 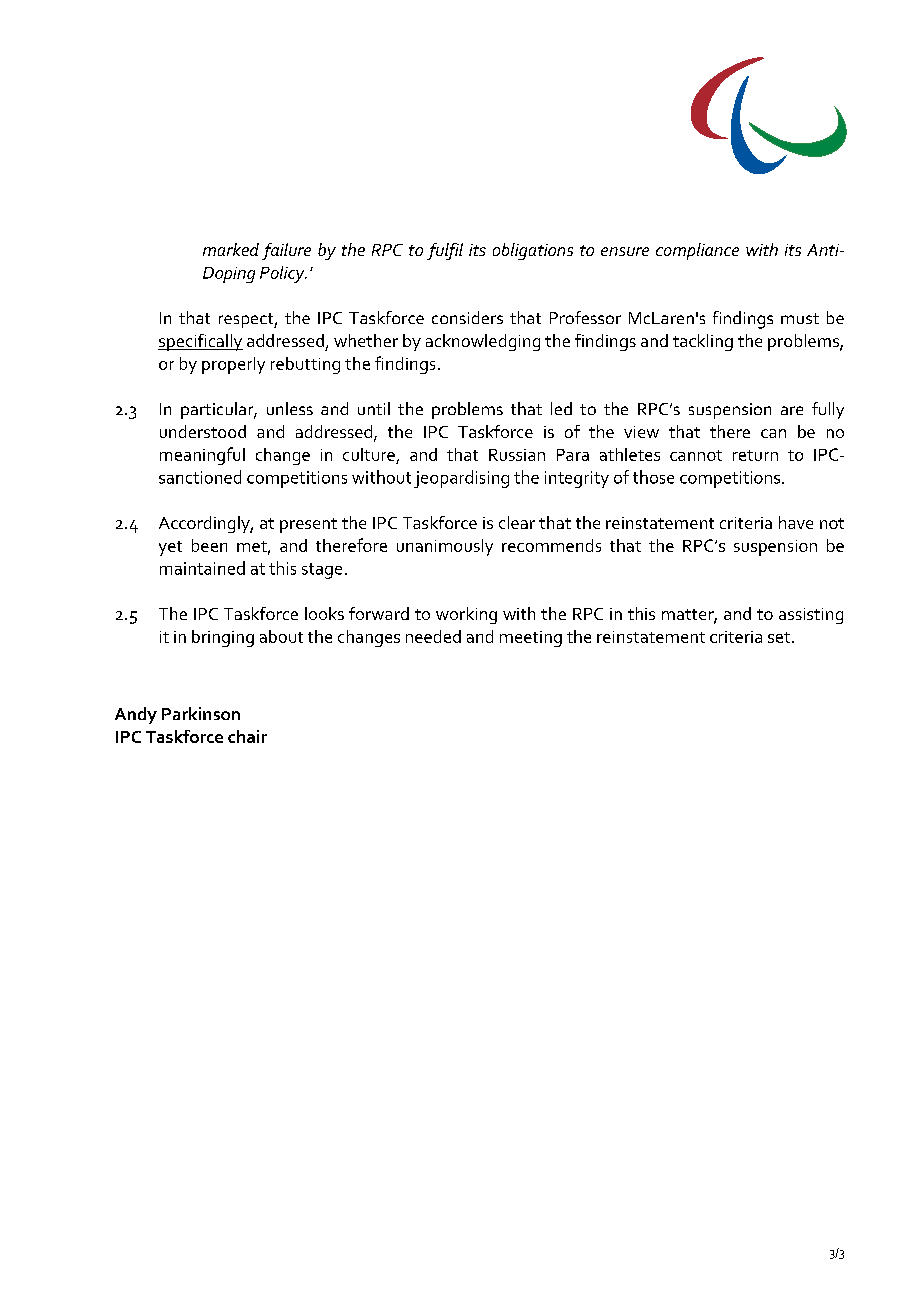 I want to click on been, so click(x=209, y=545).
